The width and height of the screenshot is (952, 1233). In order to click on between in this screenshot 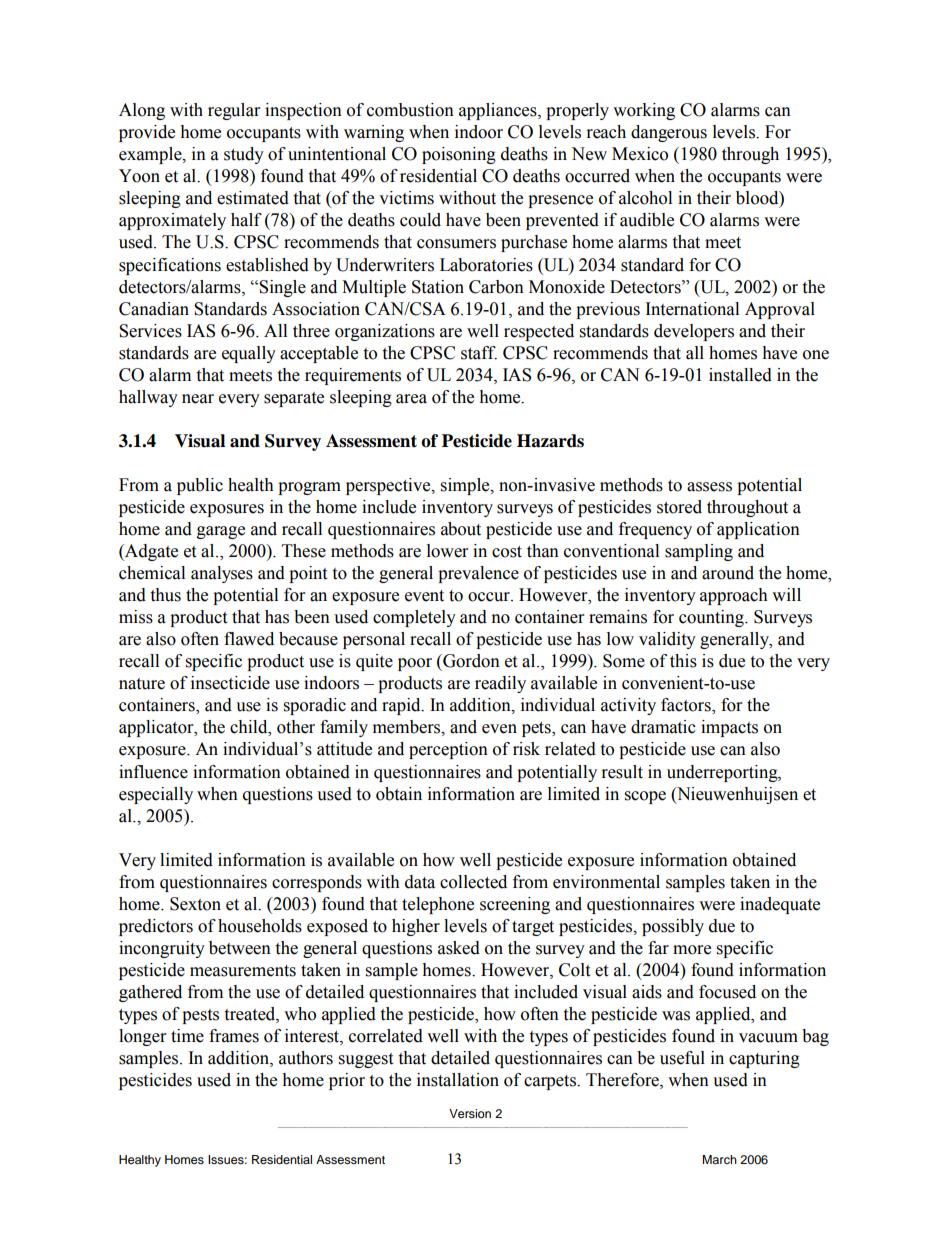, I will do `click(240, 948)`.
